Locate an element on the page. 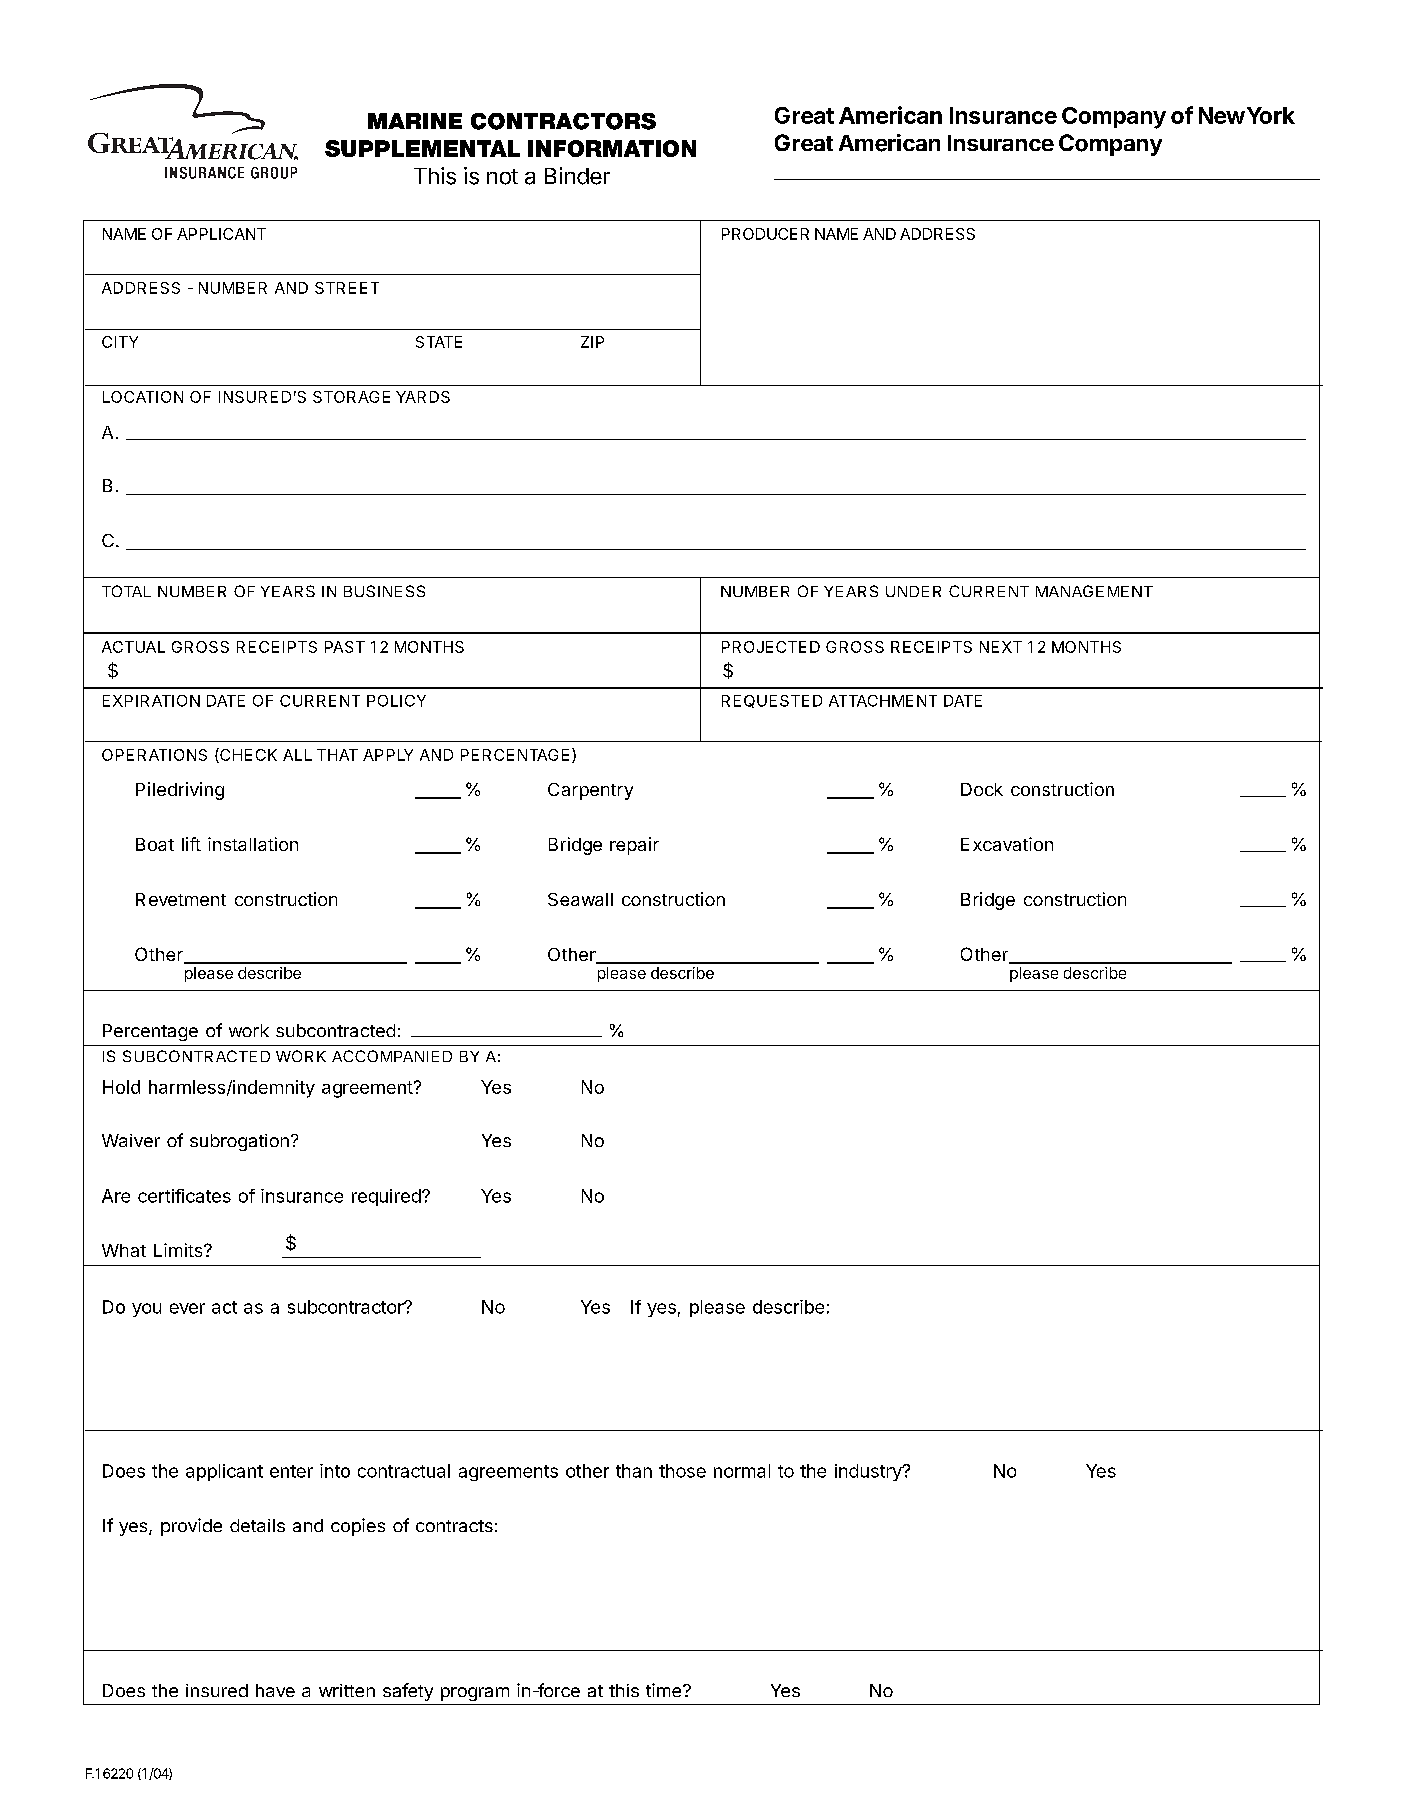 Image resolution: width=1403 pixels, height=1815 pixels. industry is located at coordinates (869, 1472).
